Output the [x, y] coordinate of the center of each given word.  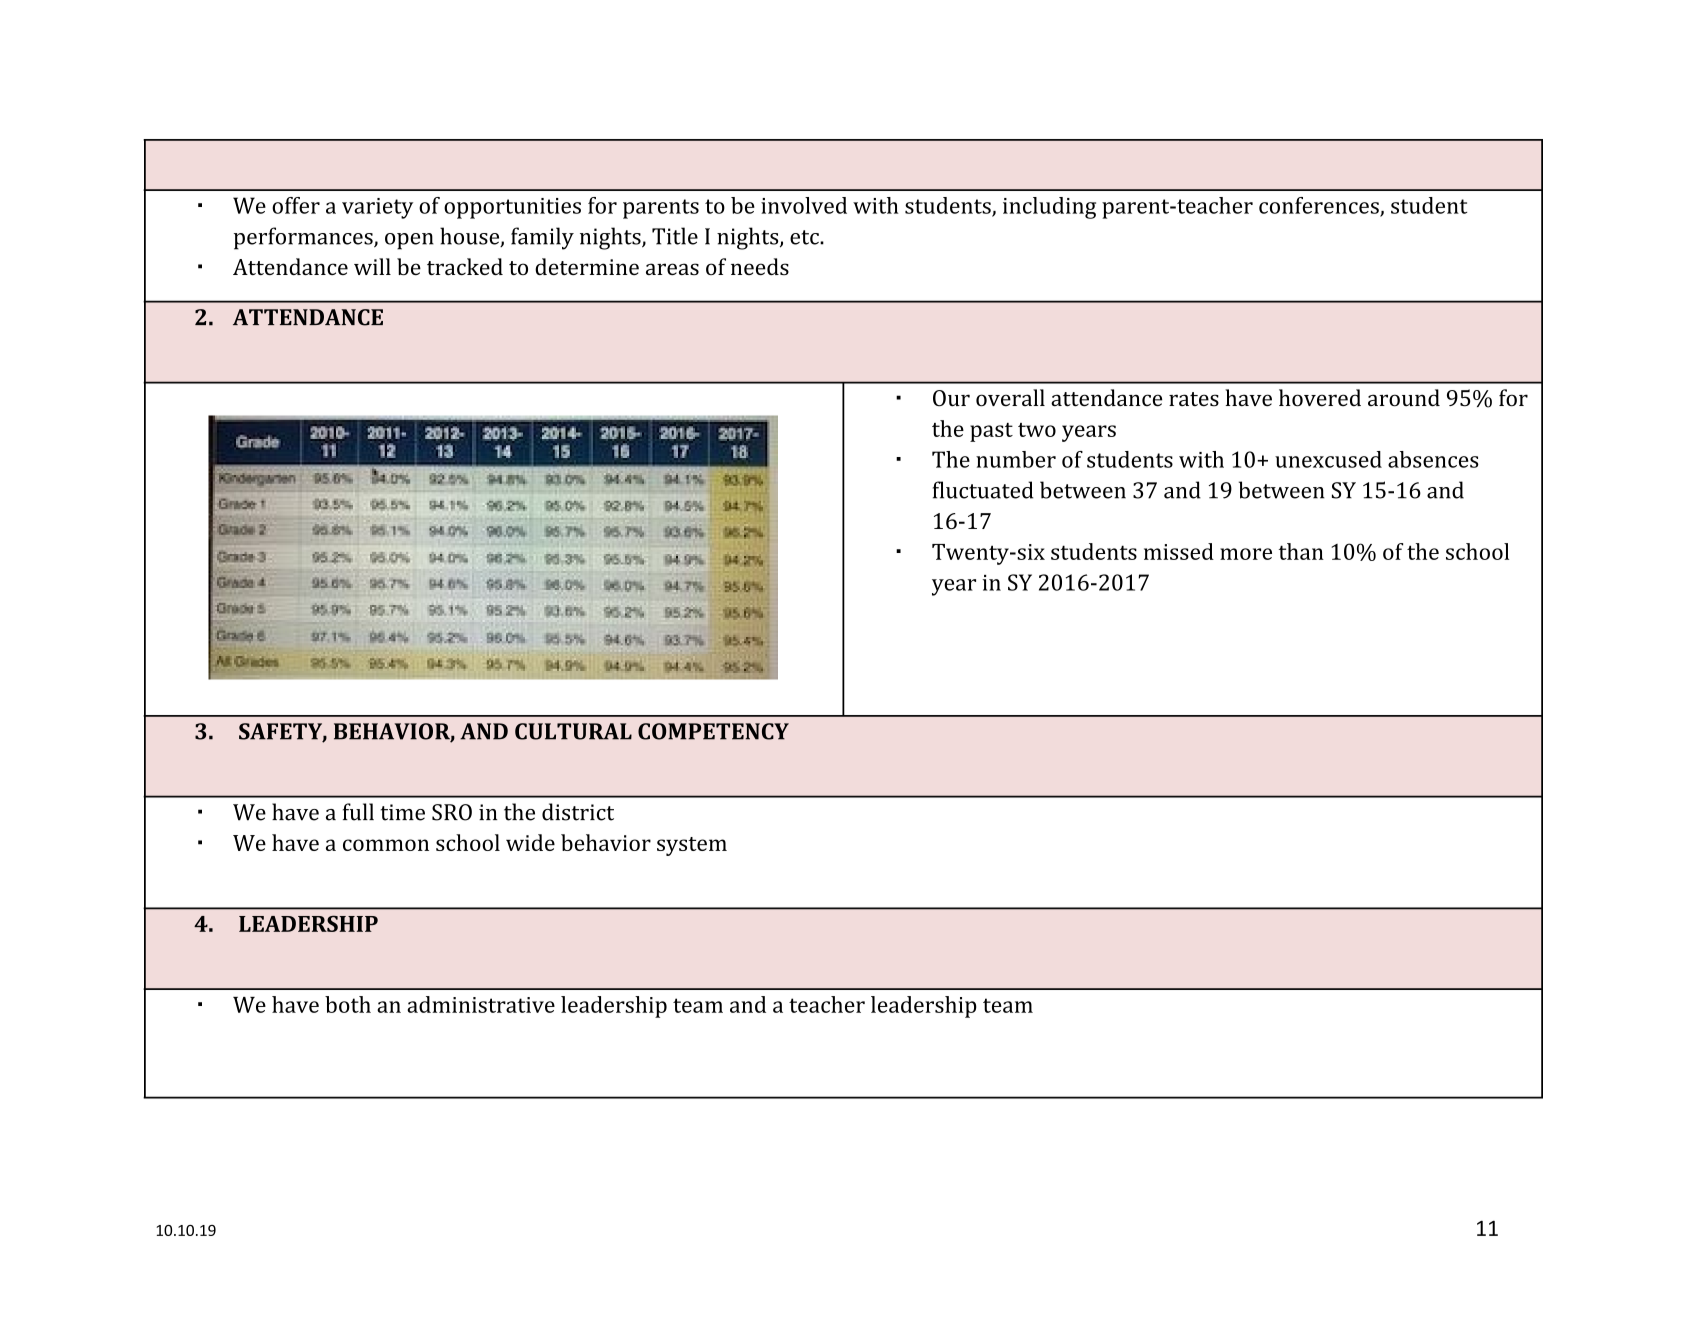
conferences [1320, 206]
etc [805, 237]
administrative [481, 1004]
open [409, 241]
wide [530, 842]
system [692, 846]
